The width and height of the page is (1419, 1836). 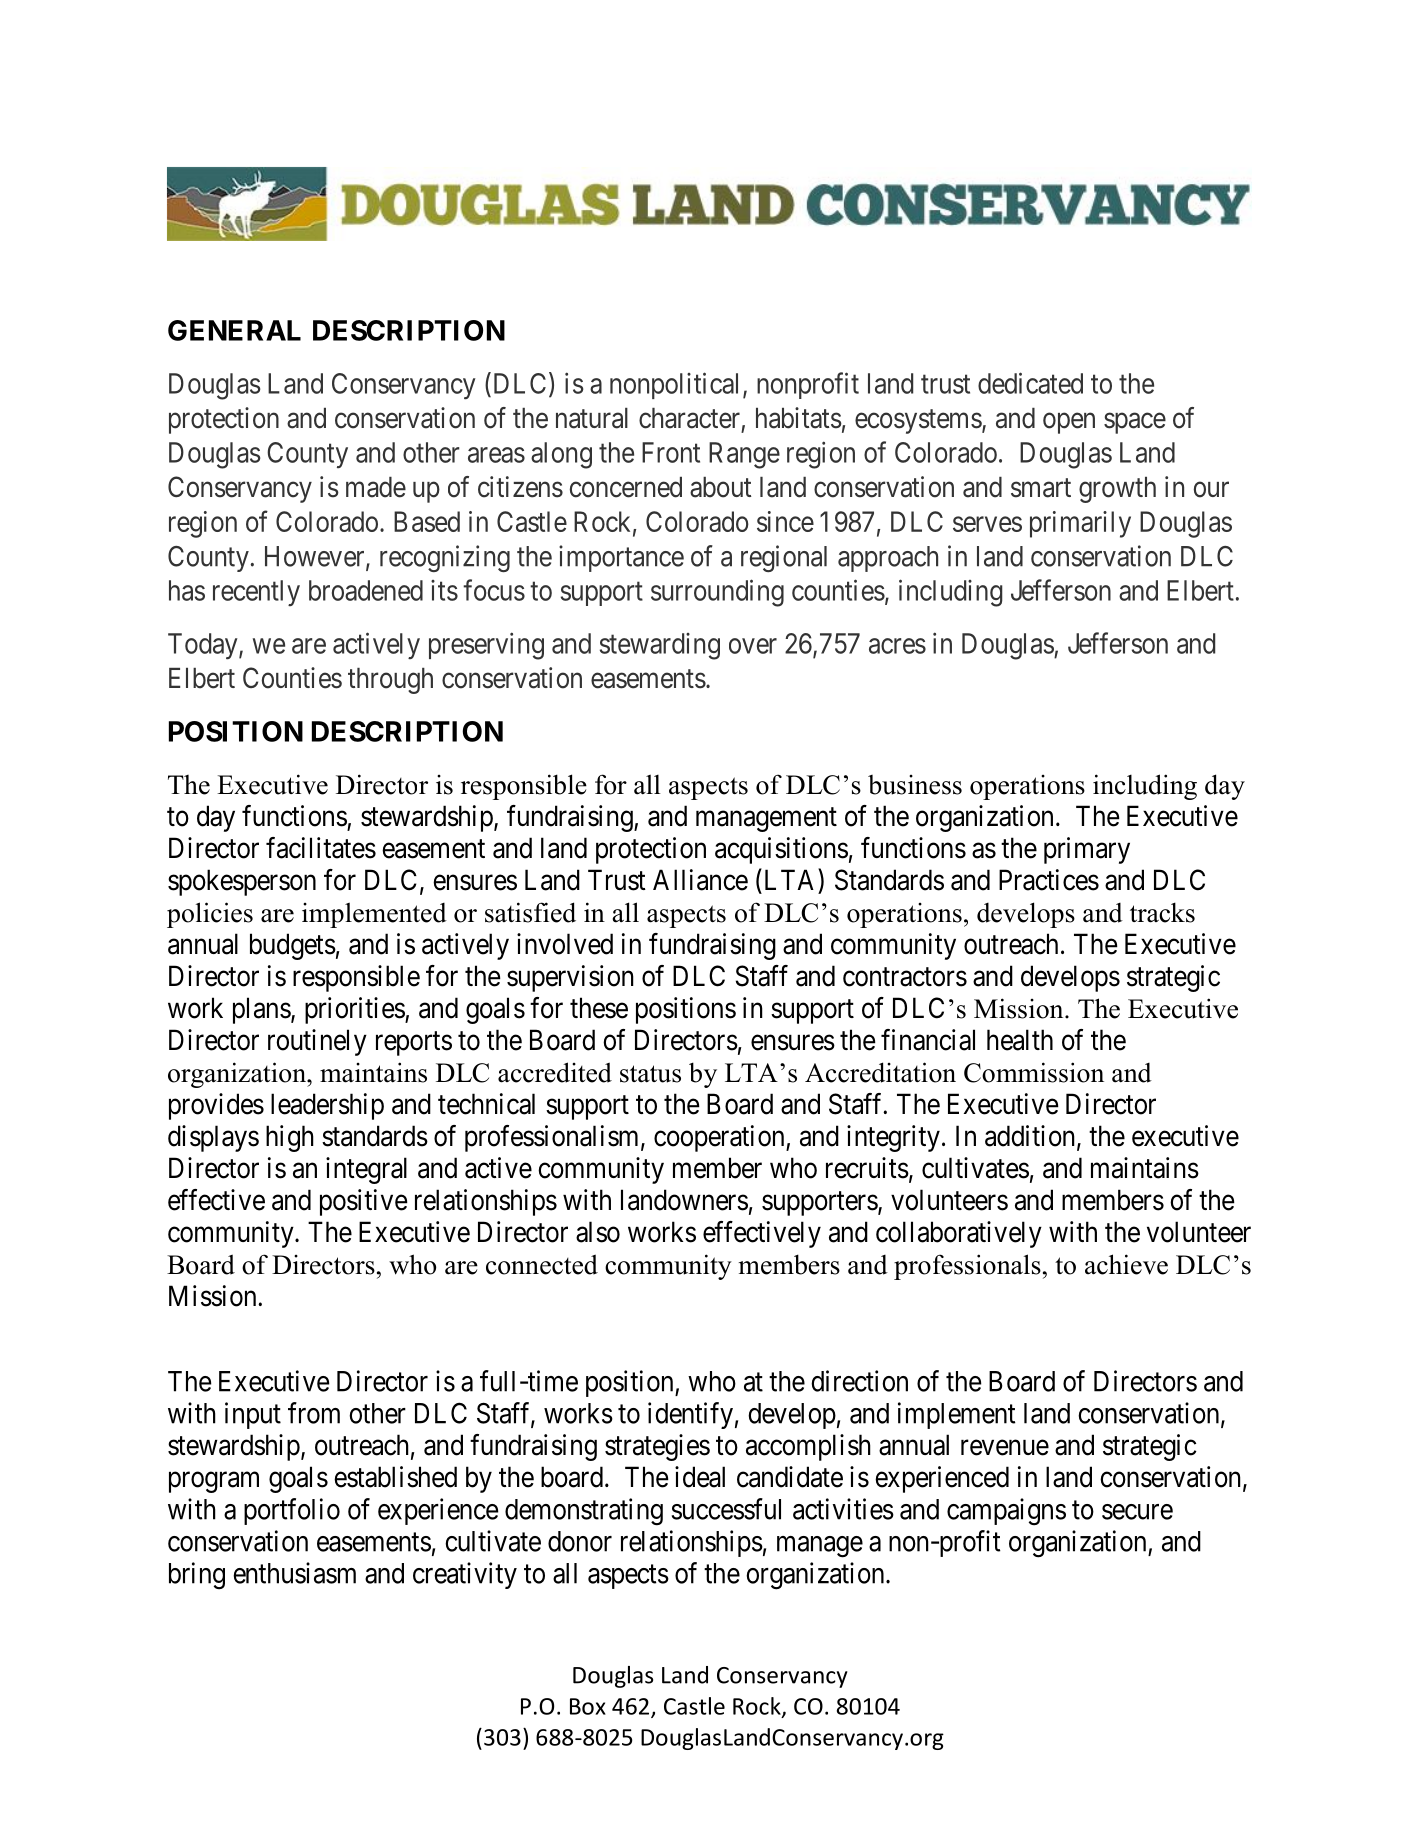 I want to click on GENERAL, so click(x=234, y=330).
